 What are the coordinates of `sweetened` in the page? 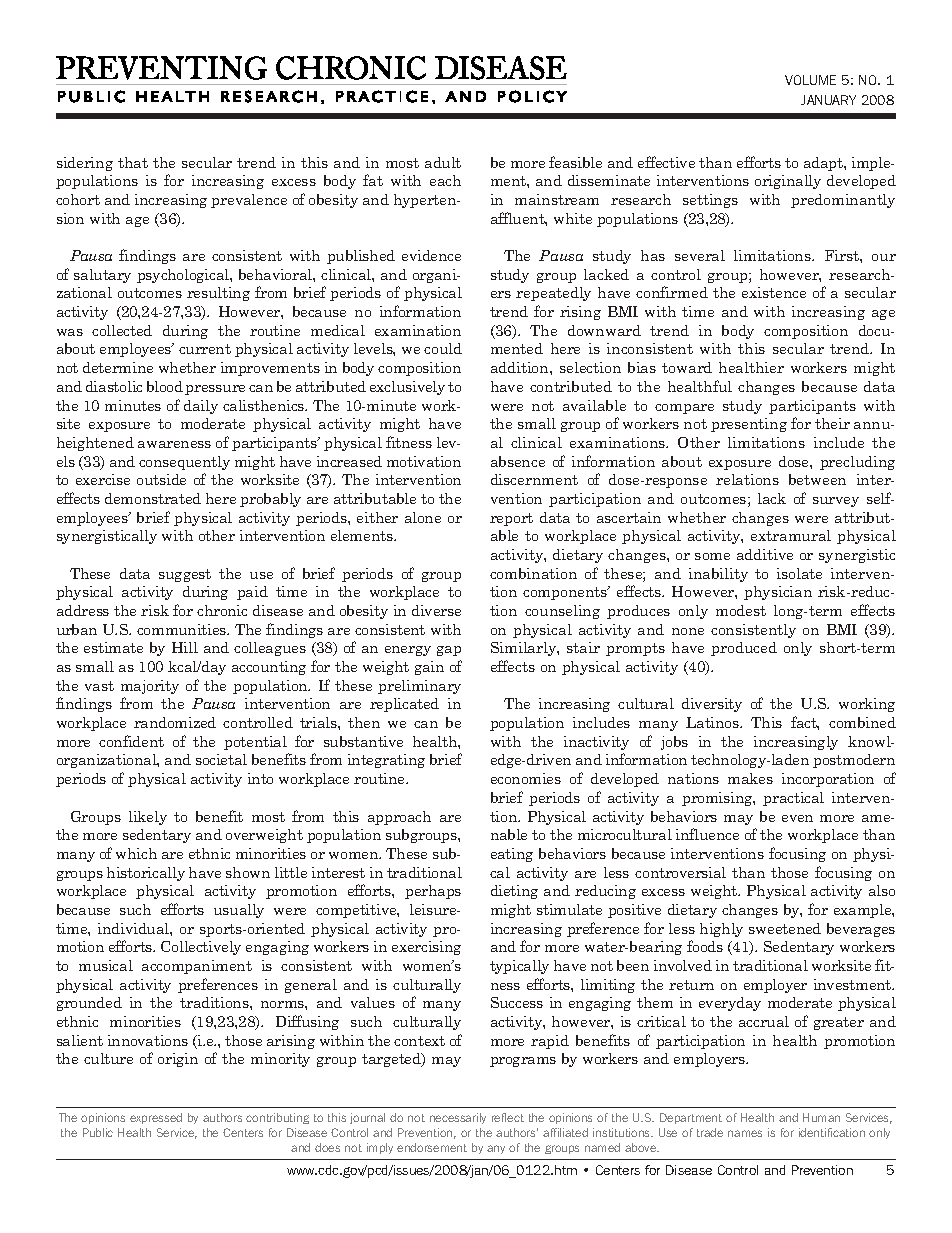 It's located at (785, 928).
